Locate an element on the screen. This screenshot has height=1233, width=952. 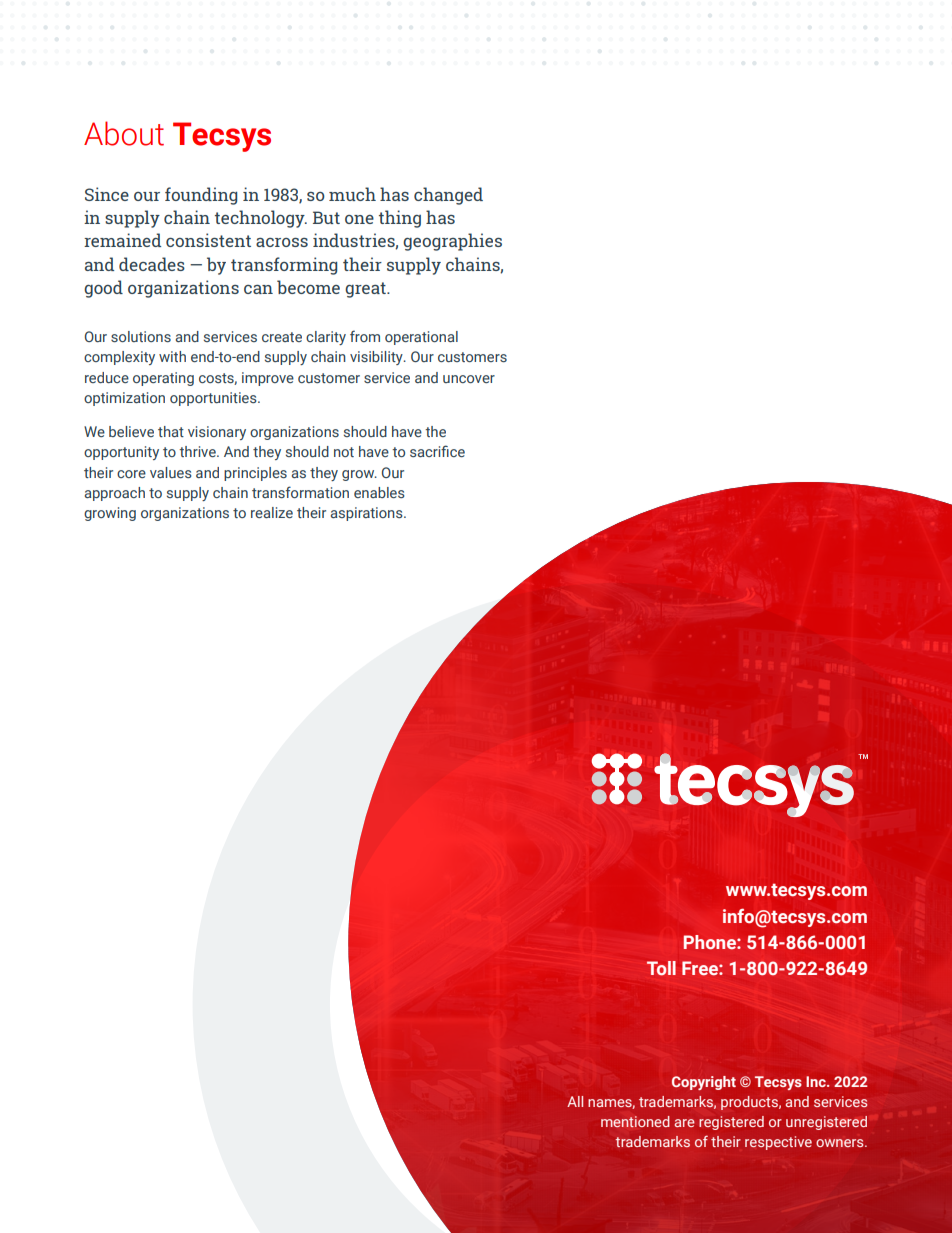
mentioned is located at coordinates (635, 1122).
